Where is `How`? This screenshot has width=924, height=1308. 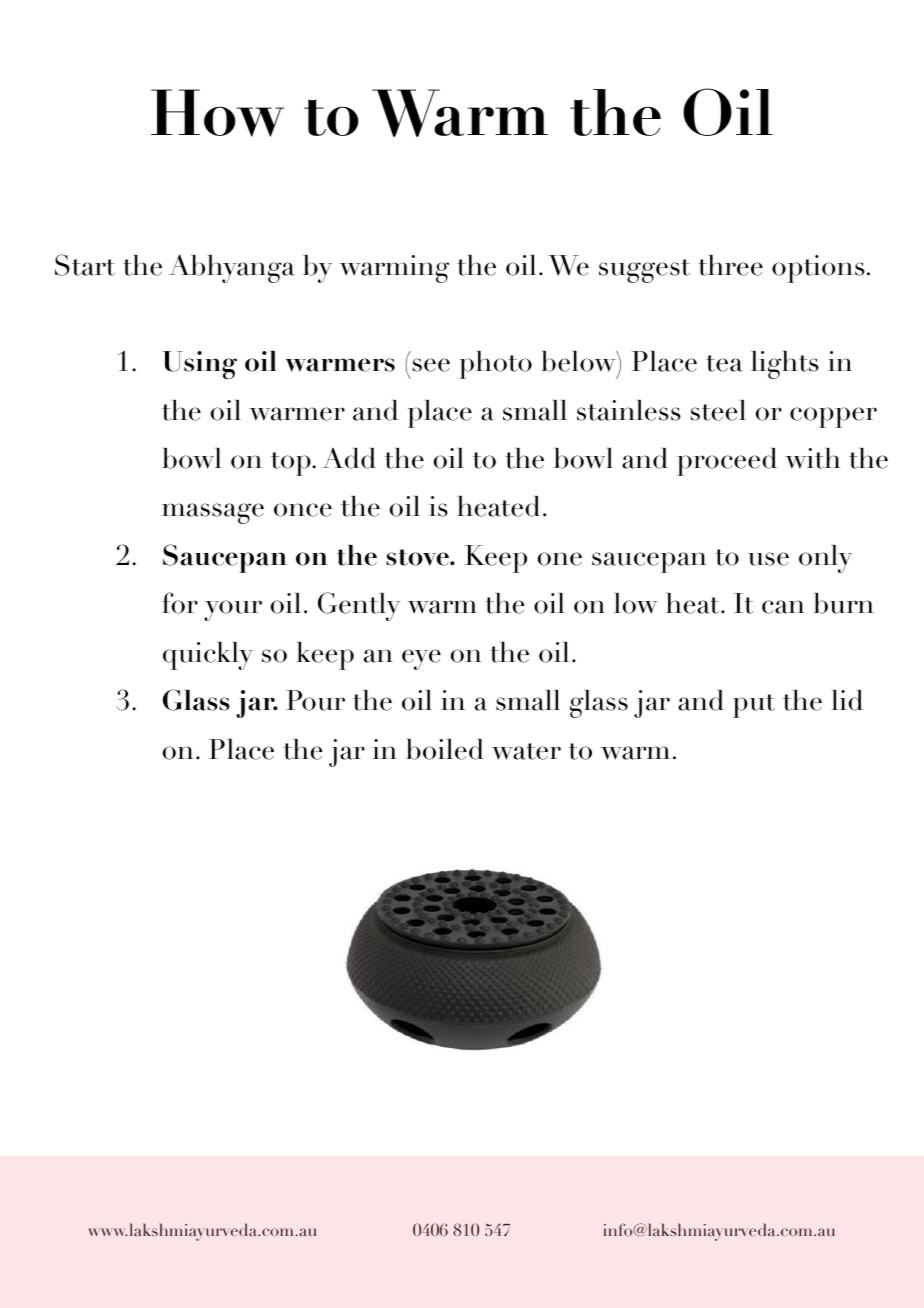
How is located at coordinates (217, 113).
